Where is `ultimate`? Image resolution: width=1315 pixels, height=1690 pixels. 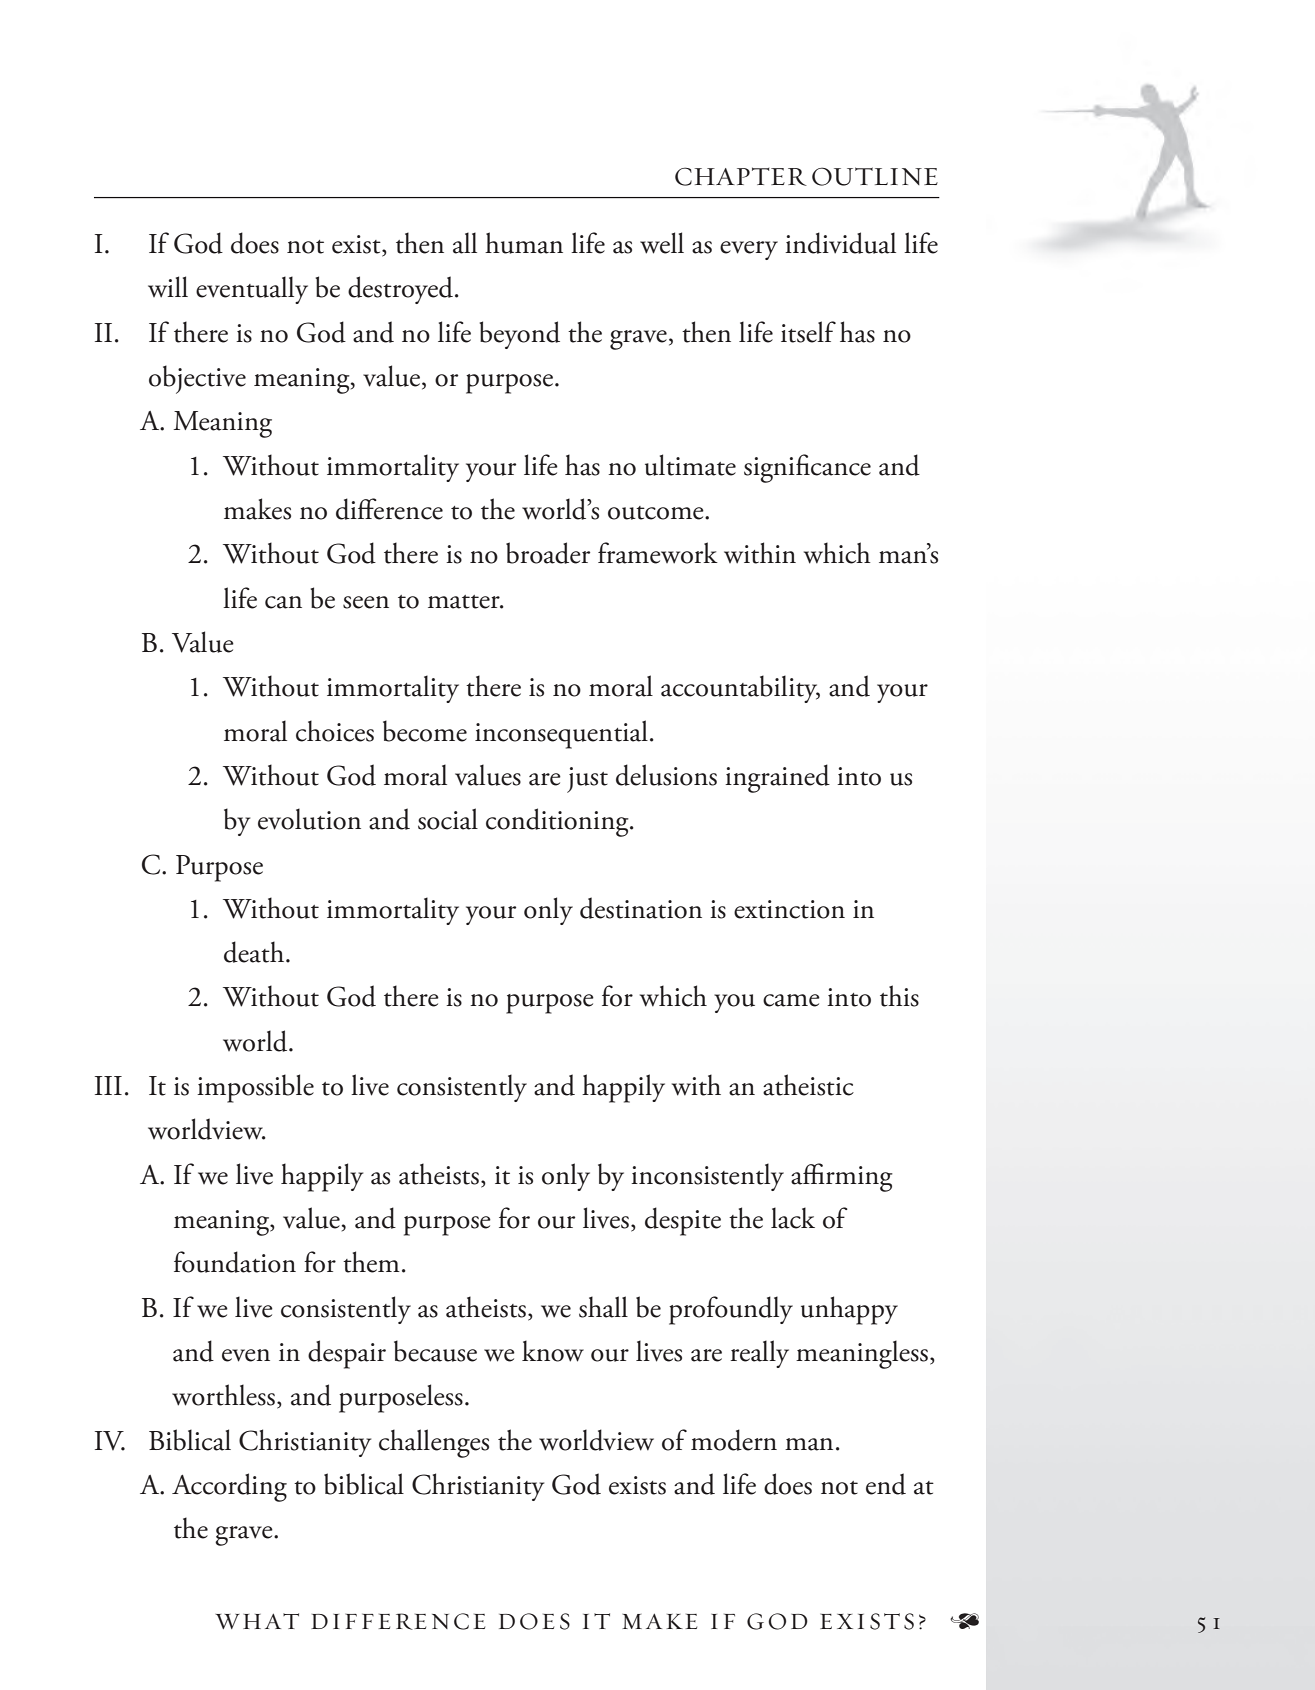 ultimate is located at coordinates (690, 465).
